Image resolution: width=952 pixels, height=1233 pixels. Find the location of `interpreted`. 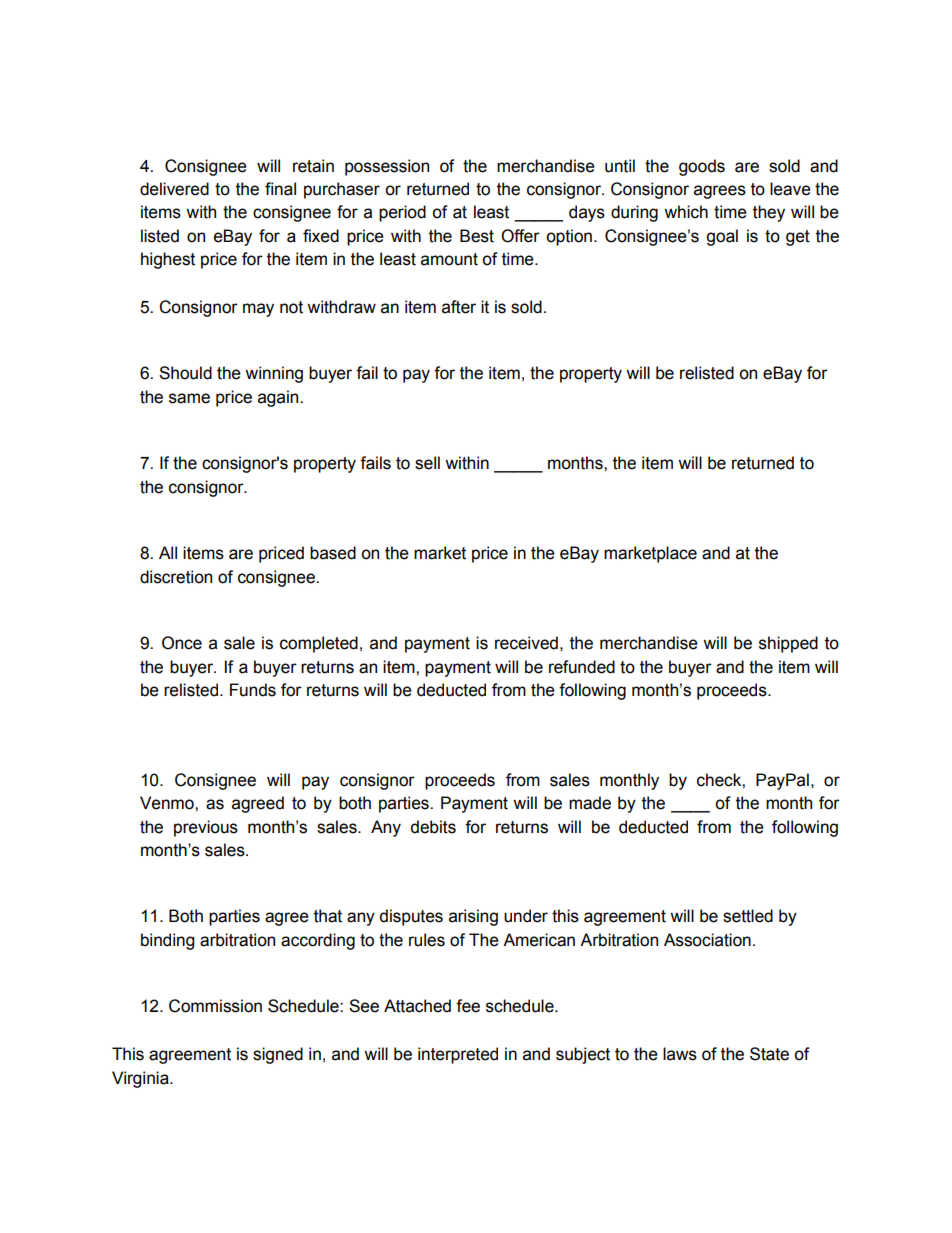

interpreted is located at coordinates (458, 1055).
